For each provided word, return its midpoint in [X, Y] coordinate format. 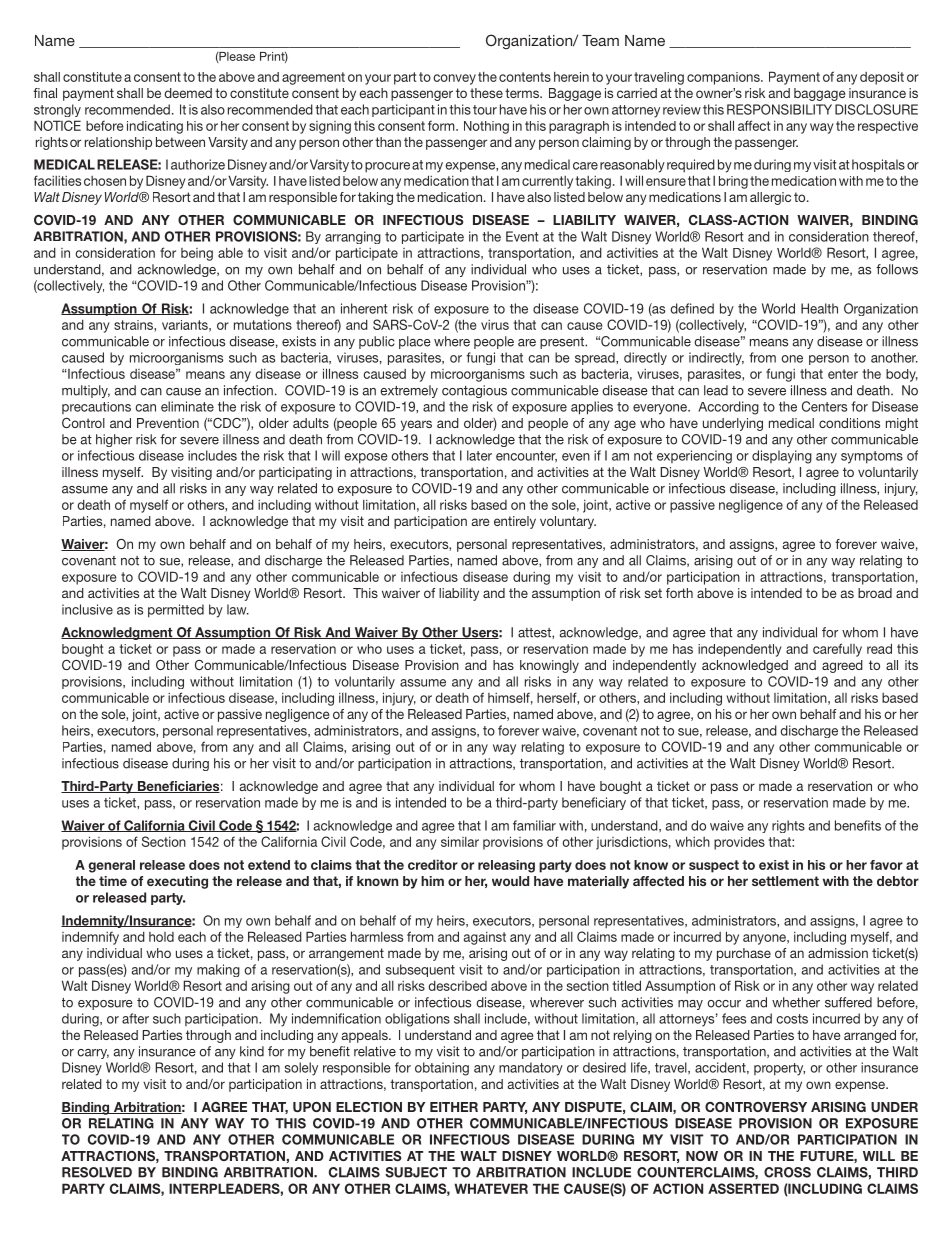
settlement [785, 881]
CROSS [787, 1172]
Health [819, 308]
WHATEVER [491, 1188]
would [510, 881]
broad [875, 593]
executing [177, 882]
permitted [176, 611]
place [415, 342]
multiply [86, 391]
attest [535, 633]
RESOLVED [97, 1172]
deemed [188, 93]
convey [454, 79]
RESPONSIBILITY [779, 109]
